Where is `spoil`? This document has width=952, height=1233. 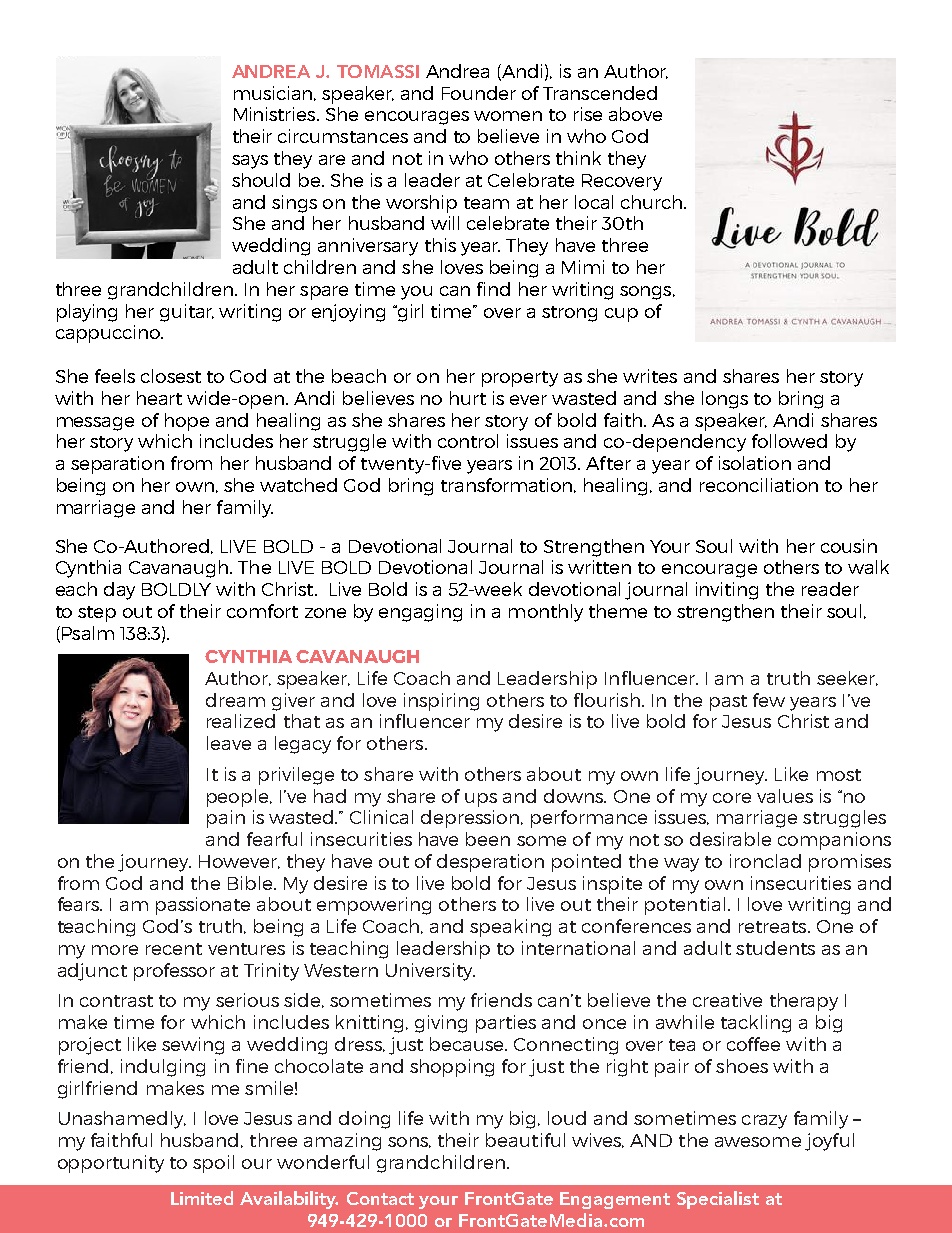
spoil is located at coordinates (213, 1164).
